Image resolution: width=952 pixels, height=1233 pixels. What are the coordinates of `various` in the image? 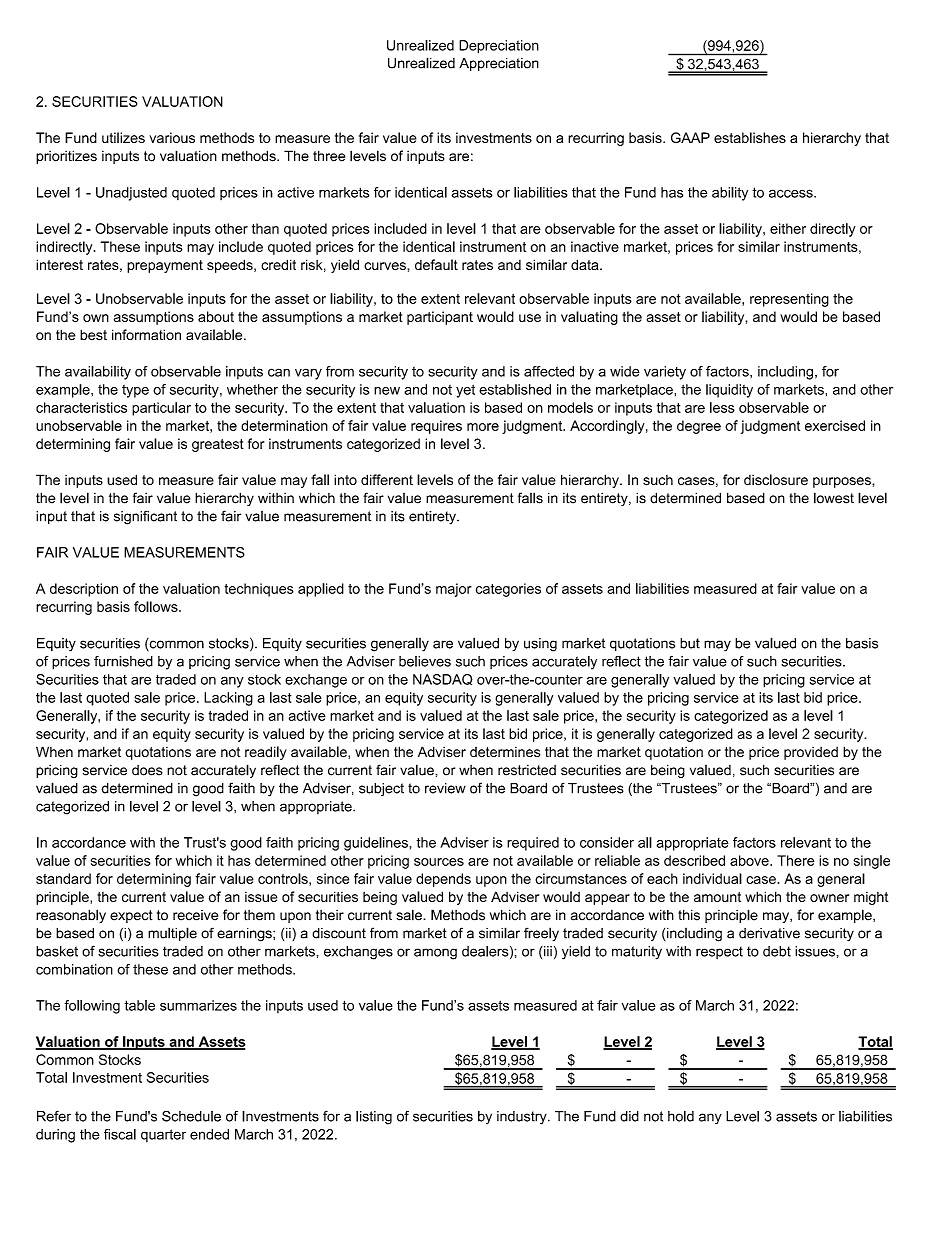 It's located at (172, 137).
